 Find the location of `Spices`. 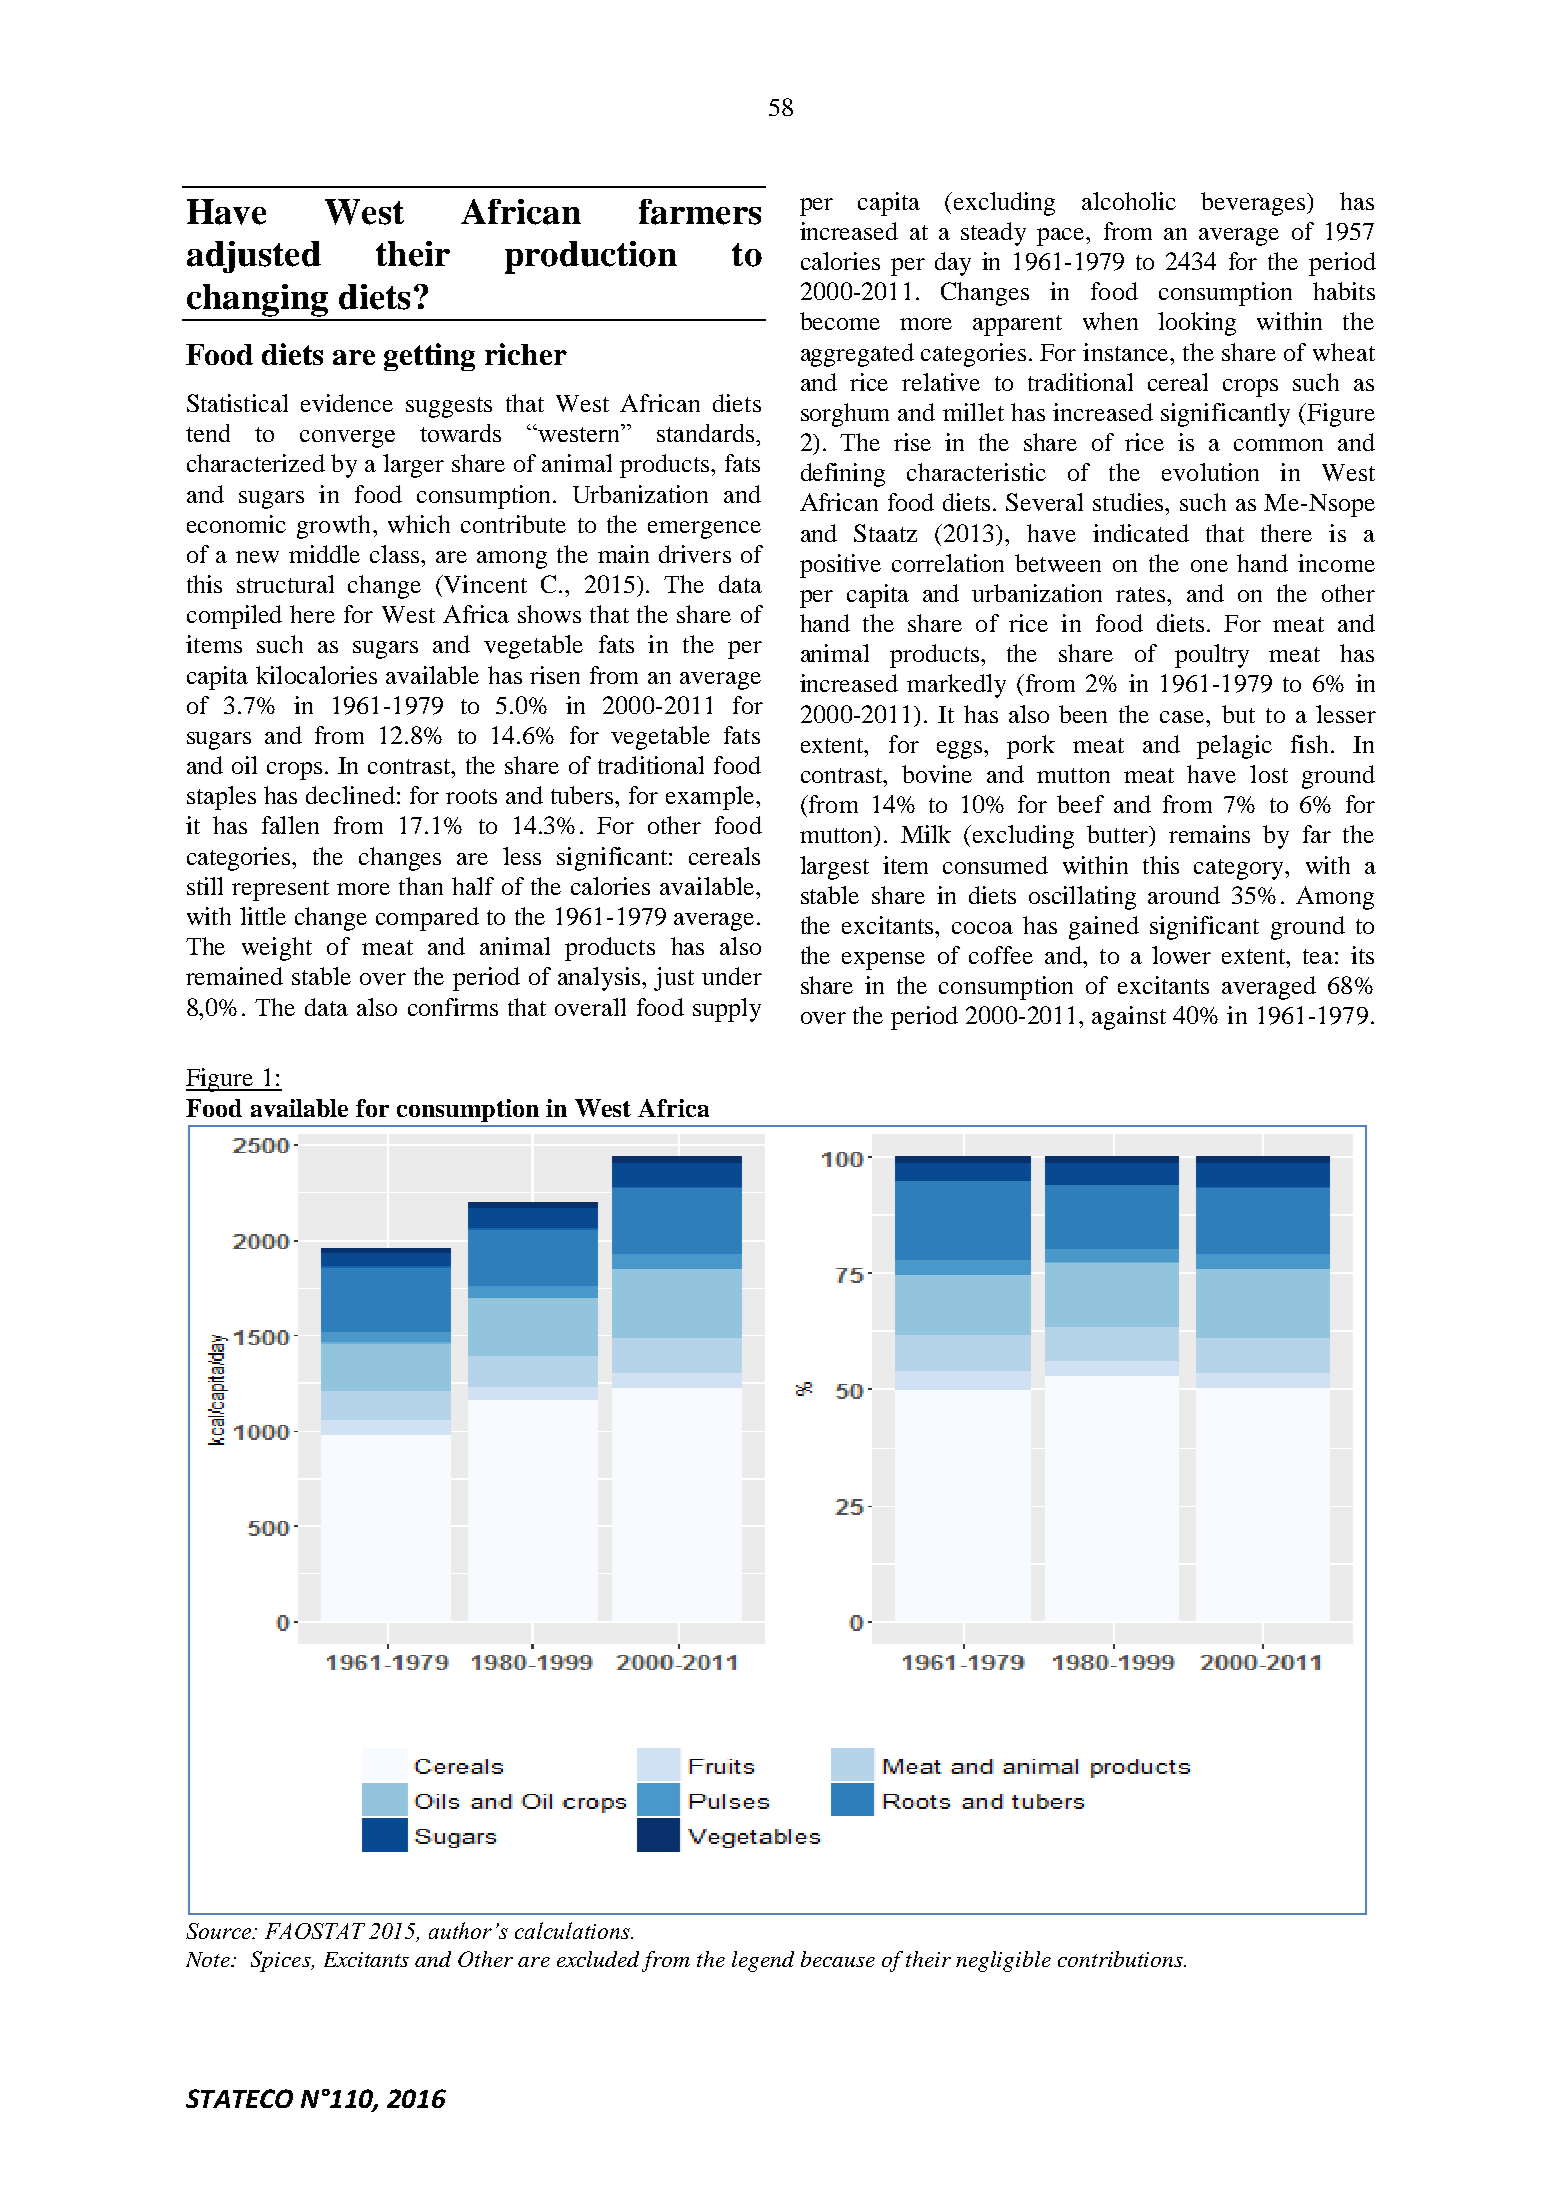

Spices is located at coordinates (282, 1961).
